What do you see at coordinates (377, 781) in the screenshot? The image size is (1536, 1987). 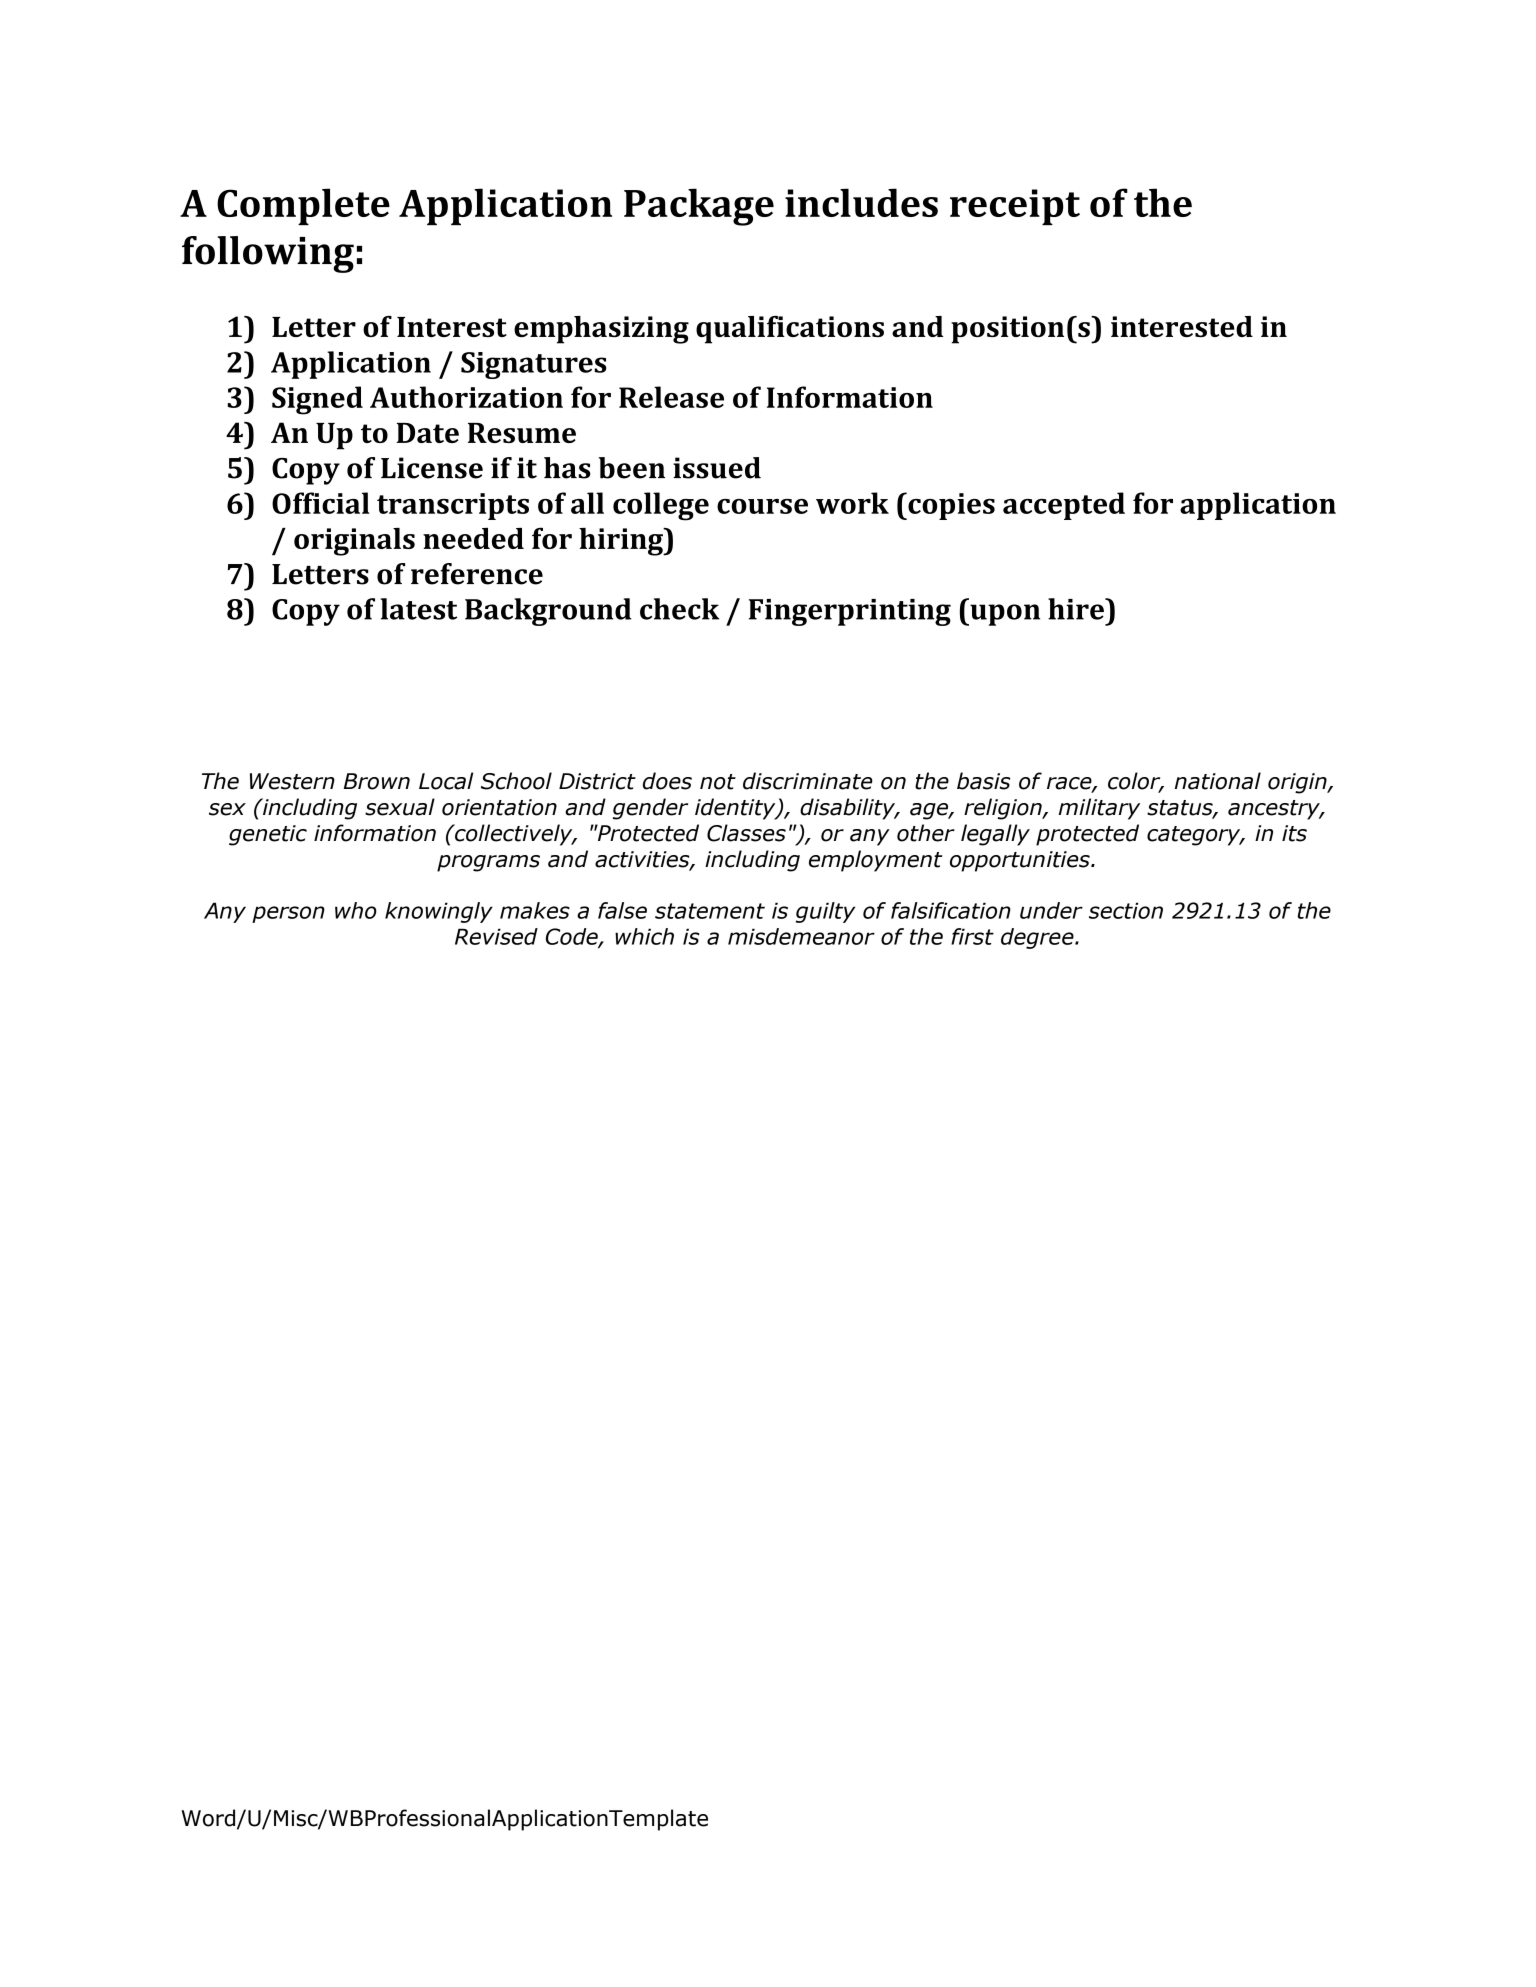 I see `Brown` at bounding box center [377, 781].
